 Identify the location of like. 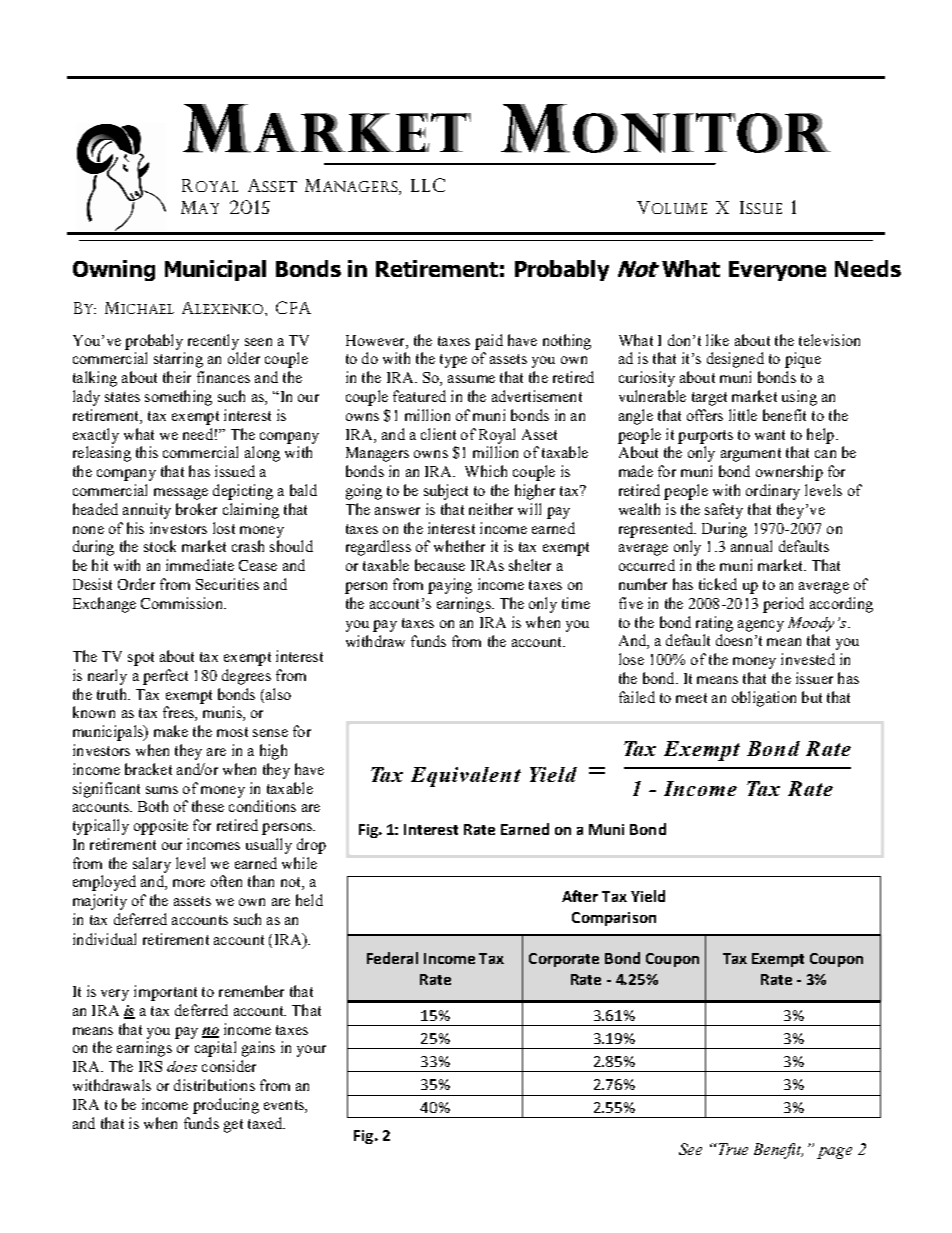
(717, 340).
